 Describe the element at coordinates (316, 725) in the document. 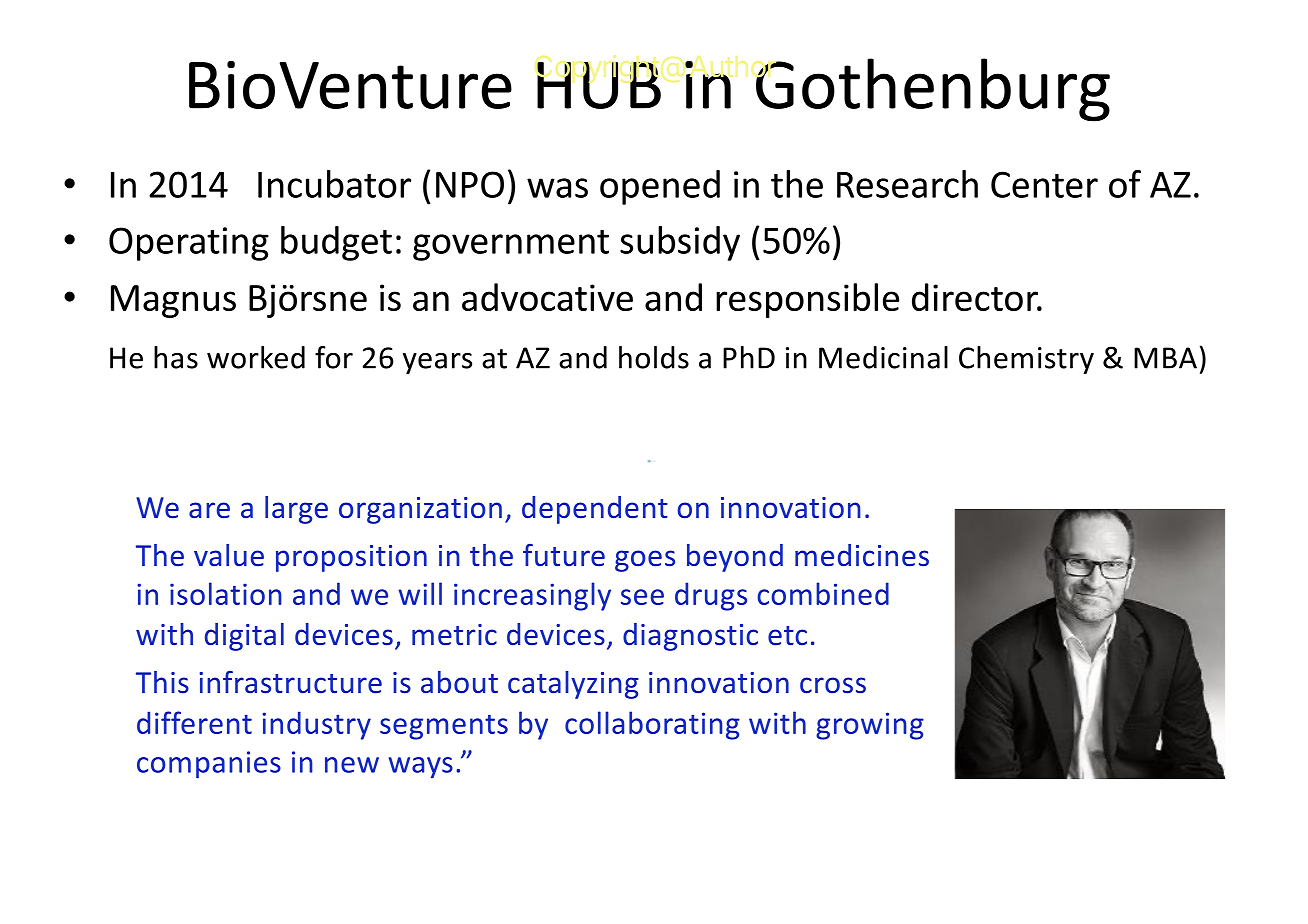

I see `industry` at that location.
